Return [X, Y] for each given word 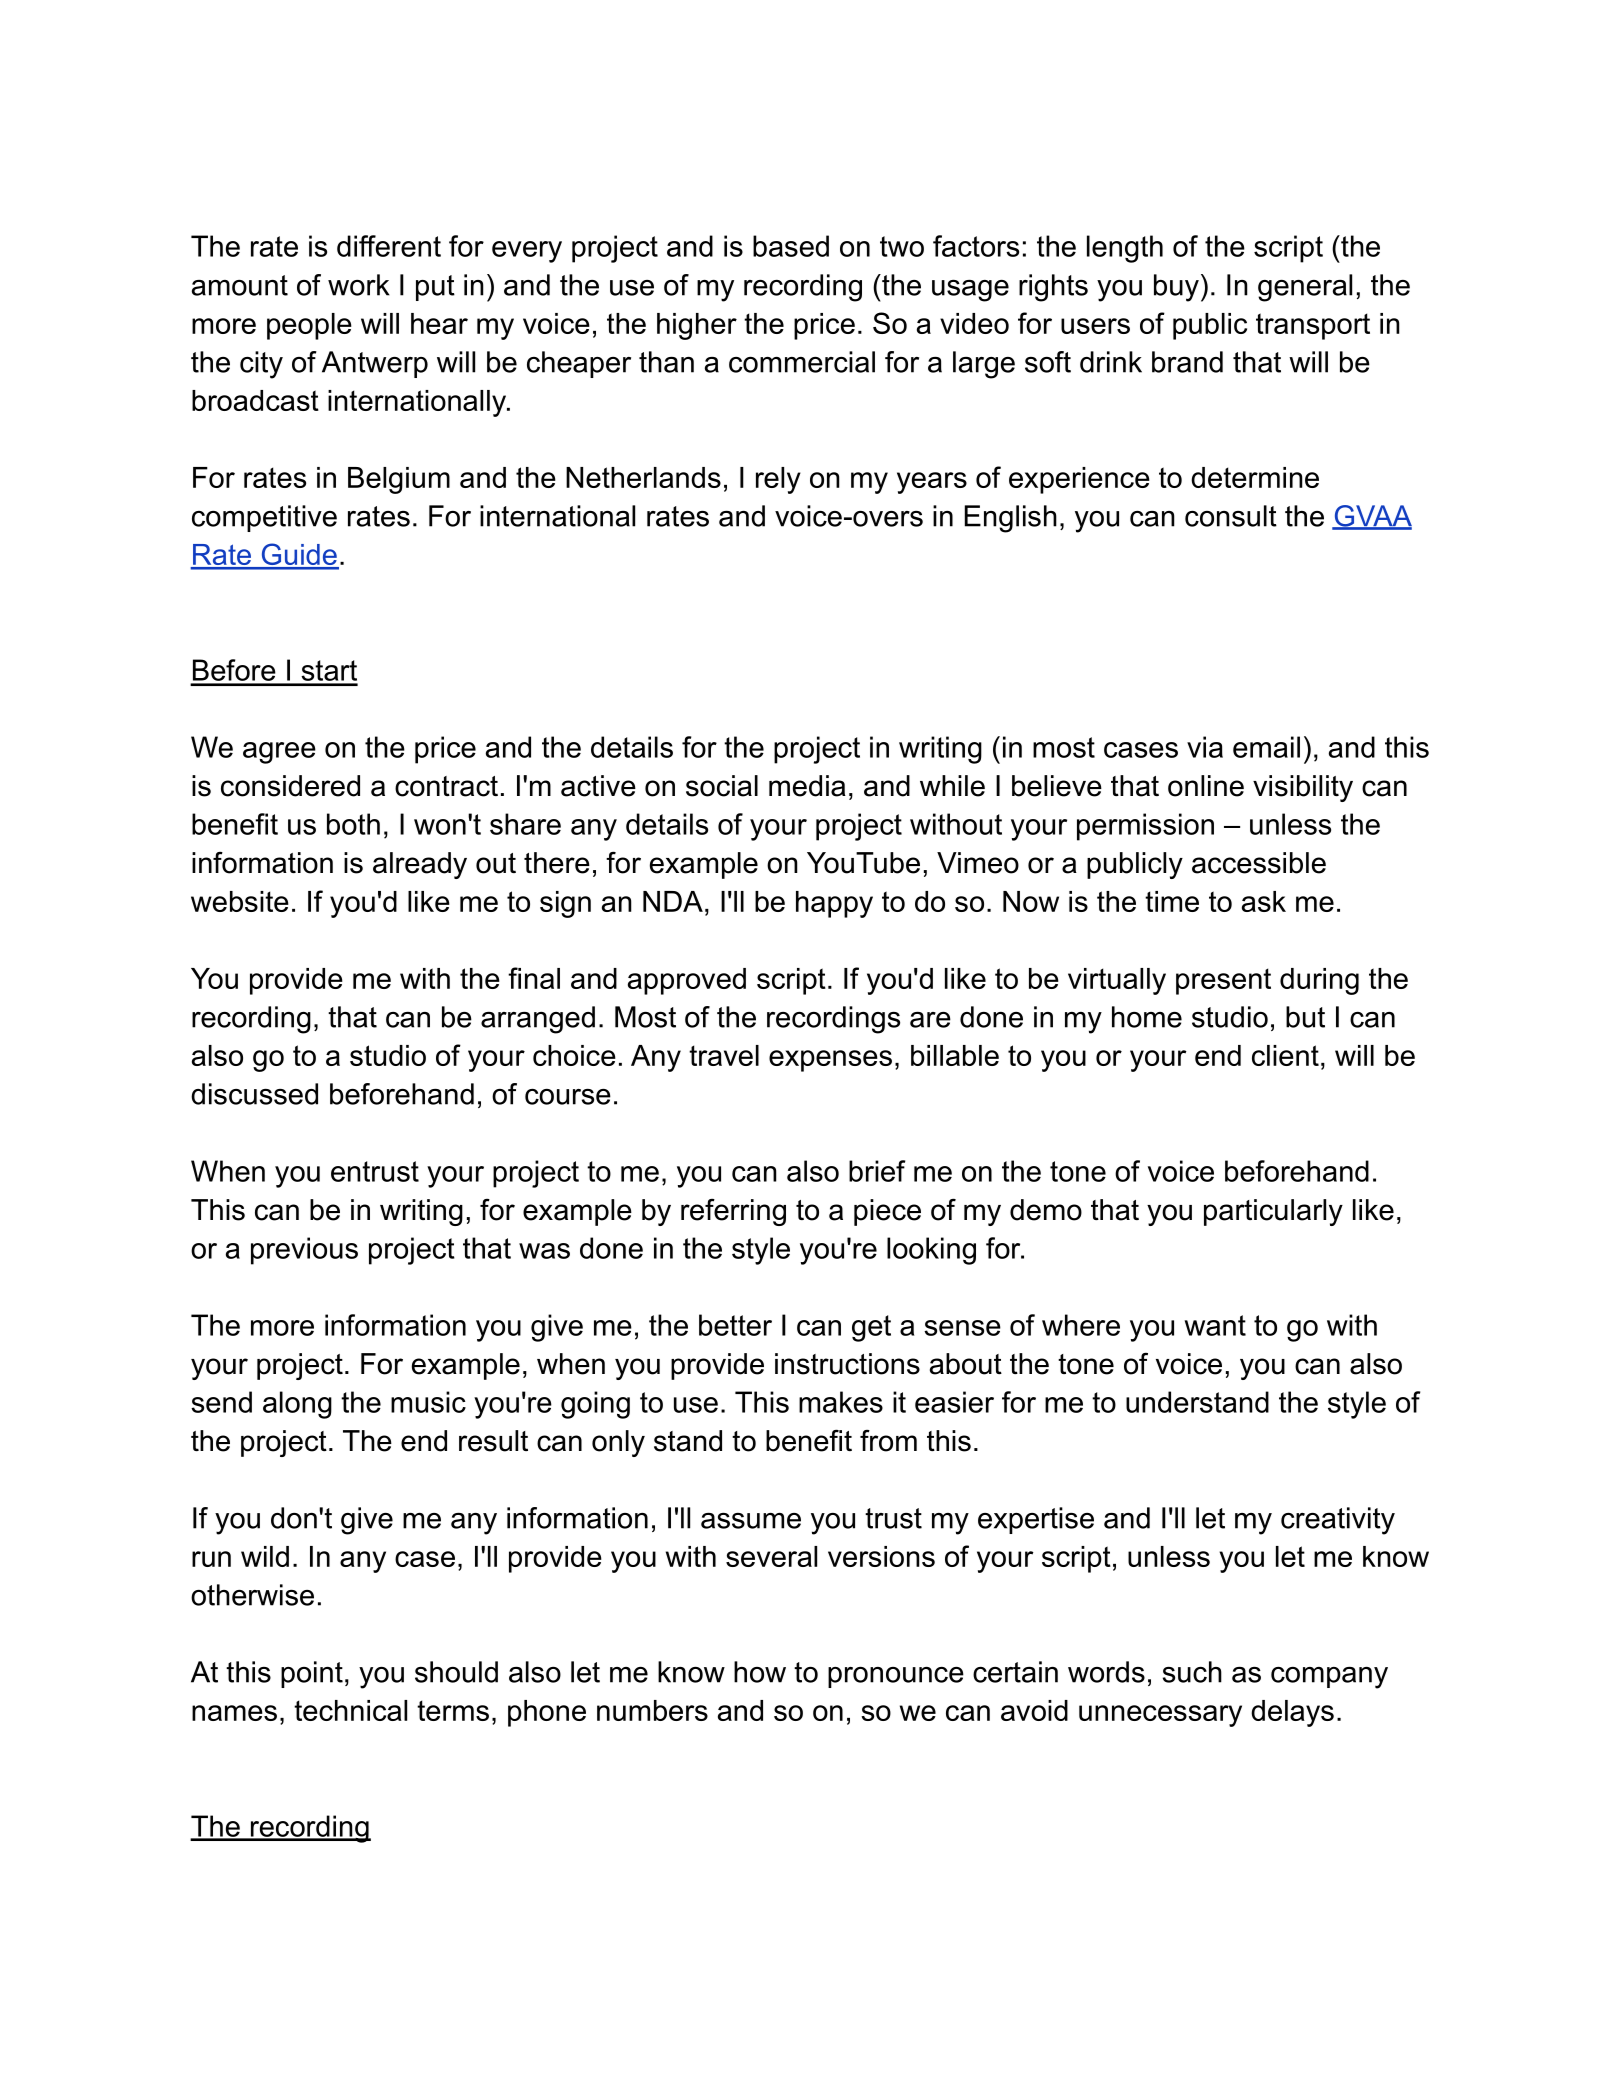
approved [687, 981]
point [312, 1674]
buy [1176, 288]
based [791, 246]
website [240, 901]
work [359, 285]
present [1223, 981]
